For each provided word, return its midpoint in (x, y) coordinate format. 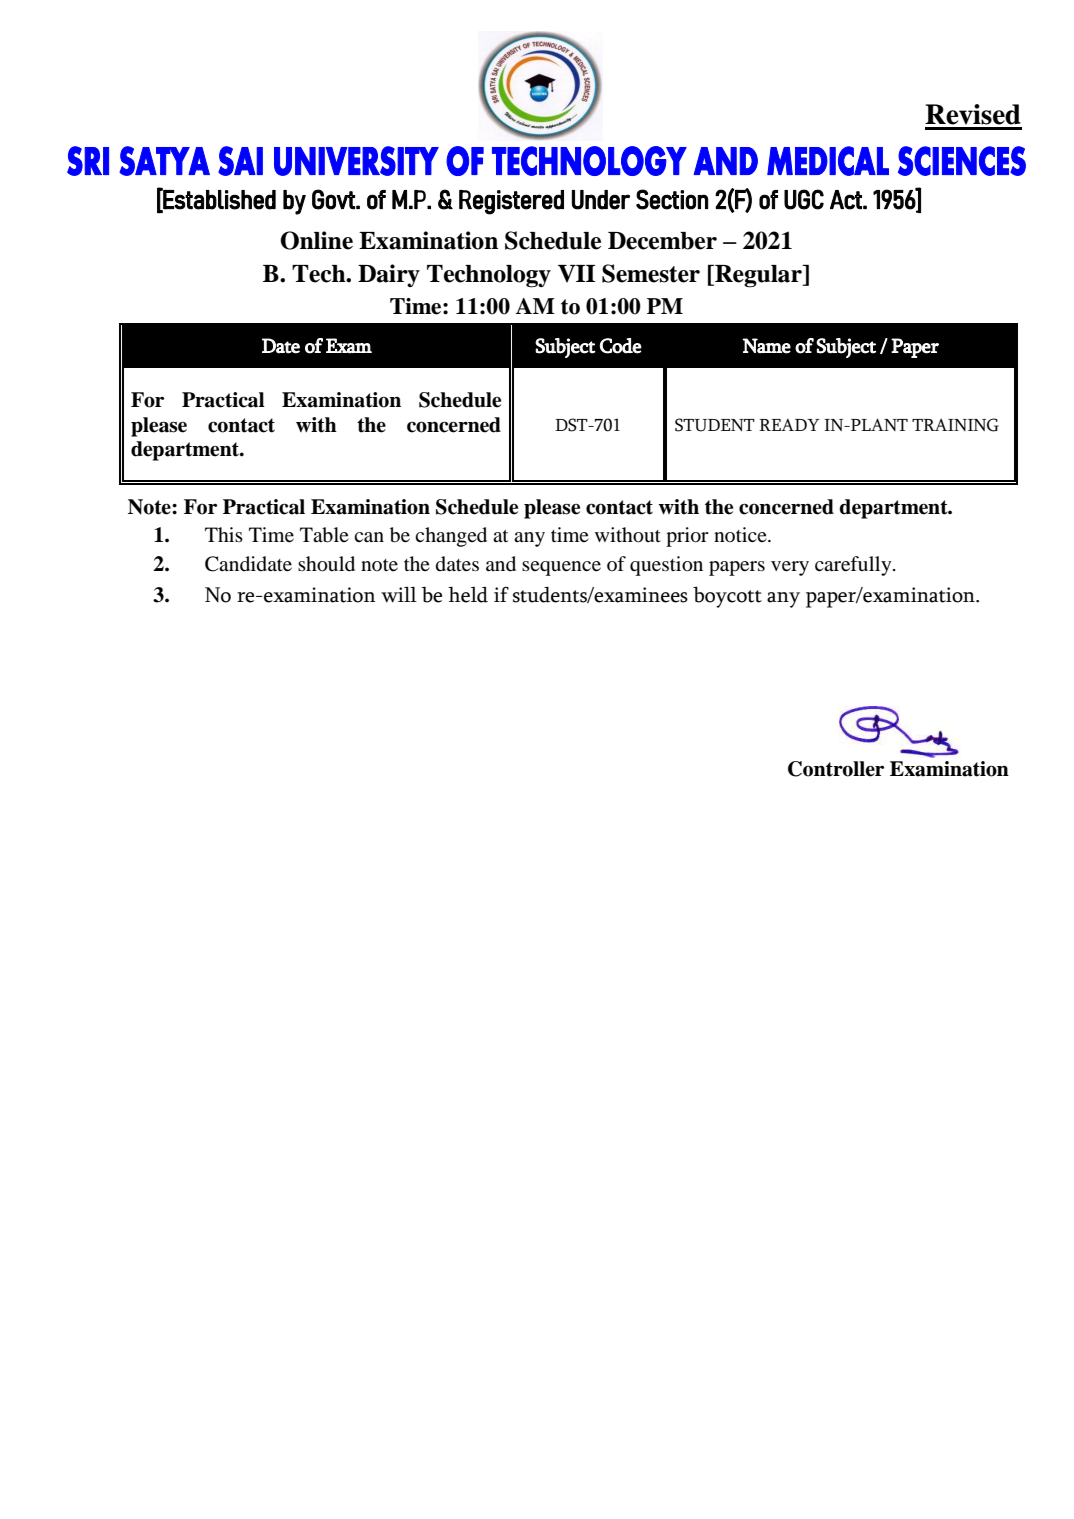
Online (316, 240)
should (326, 564)
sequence (561, 568)
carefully (854, 566)
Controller (836, 769)
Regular (758, 276)
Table (324, 535)
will (399, 594)
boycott (727, 597)
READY (789, 425)
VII (576, 274)
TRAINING (955, 425)
